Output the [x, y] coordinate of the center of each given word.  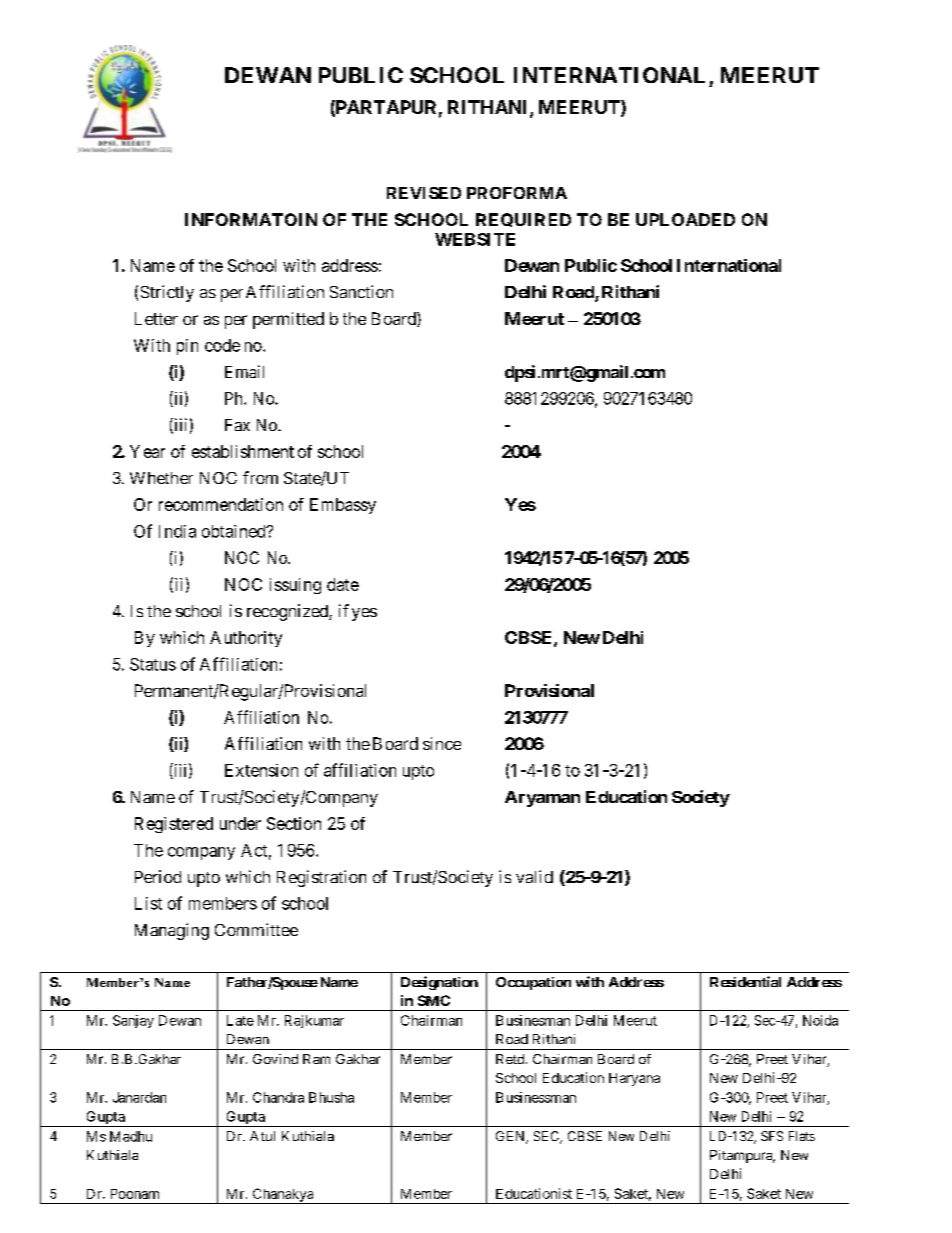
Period [158, 876]
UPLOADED [685, 219]
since [442, 743]
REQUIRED [523, 220]
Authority [246, 639]
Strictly [167, 293]
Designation [439, 983]
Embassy [343, 506]
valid [534, 876]
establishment [243, 451]
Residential [745, 981]
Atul [262, 1136]
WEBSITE [475, 239]
